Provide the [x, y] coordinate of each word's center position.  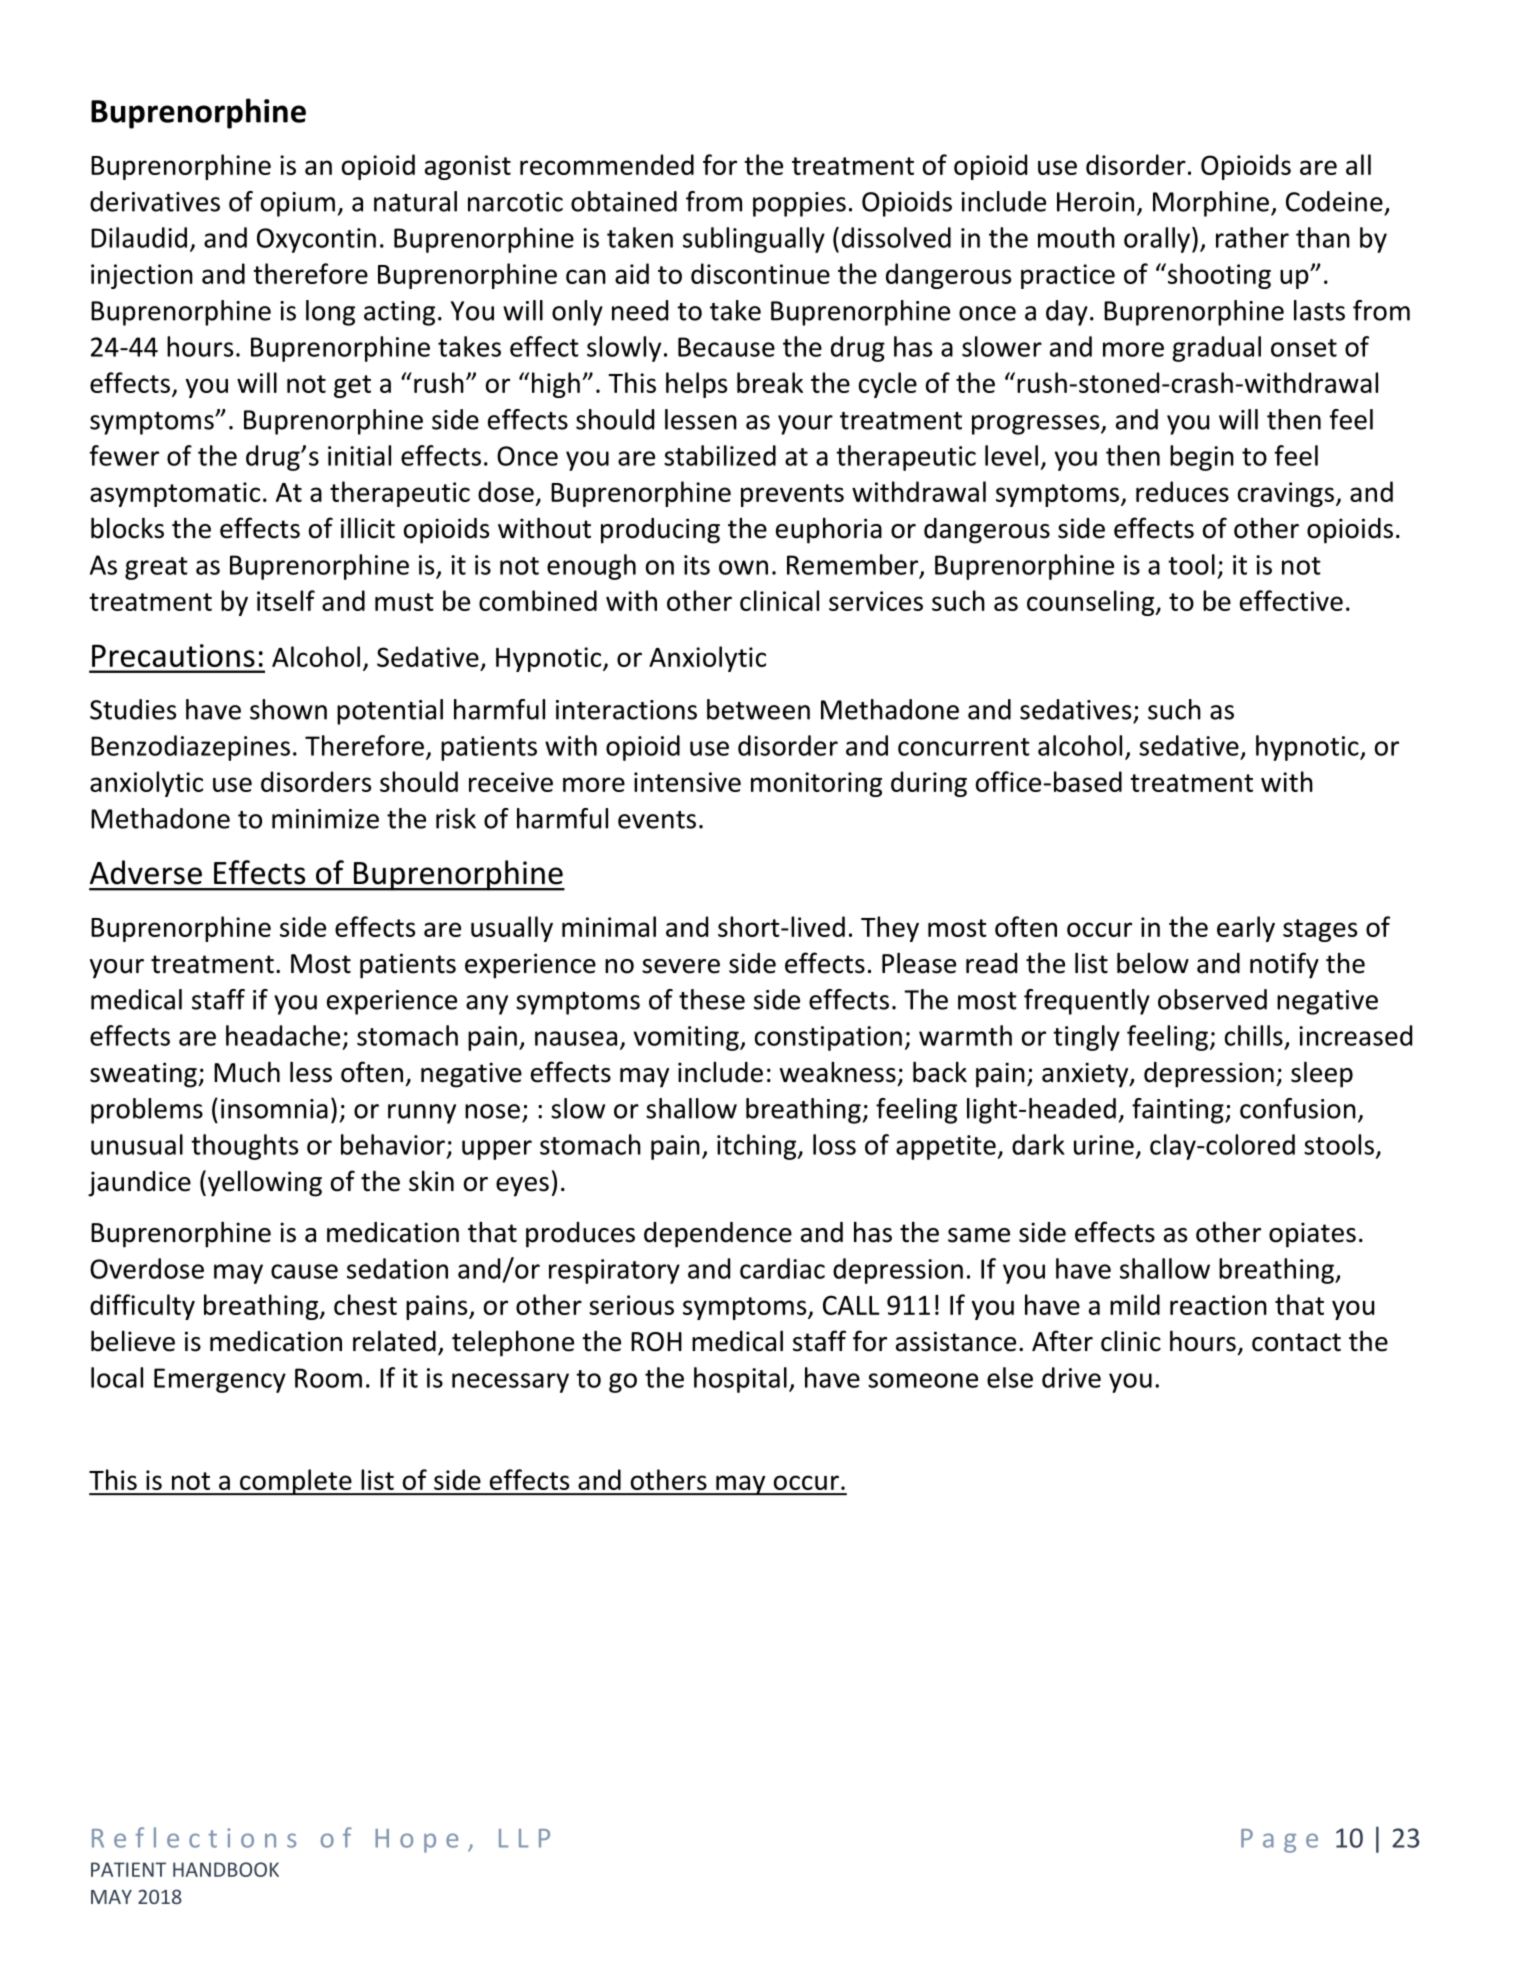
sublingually [754, 240]
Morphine [1211, 204]
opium [298, 204]
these [712, 999]
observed [1212, 999]
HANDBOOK [226, 1869]
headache [283, 1035]
